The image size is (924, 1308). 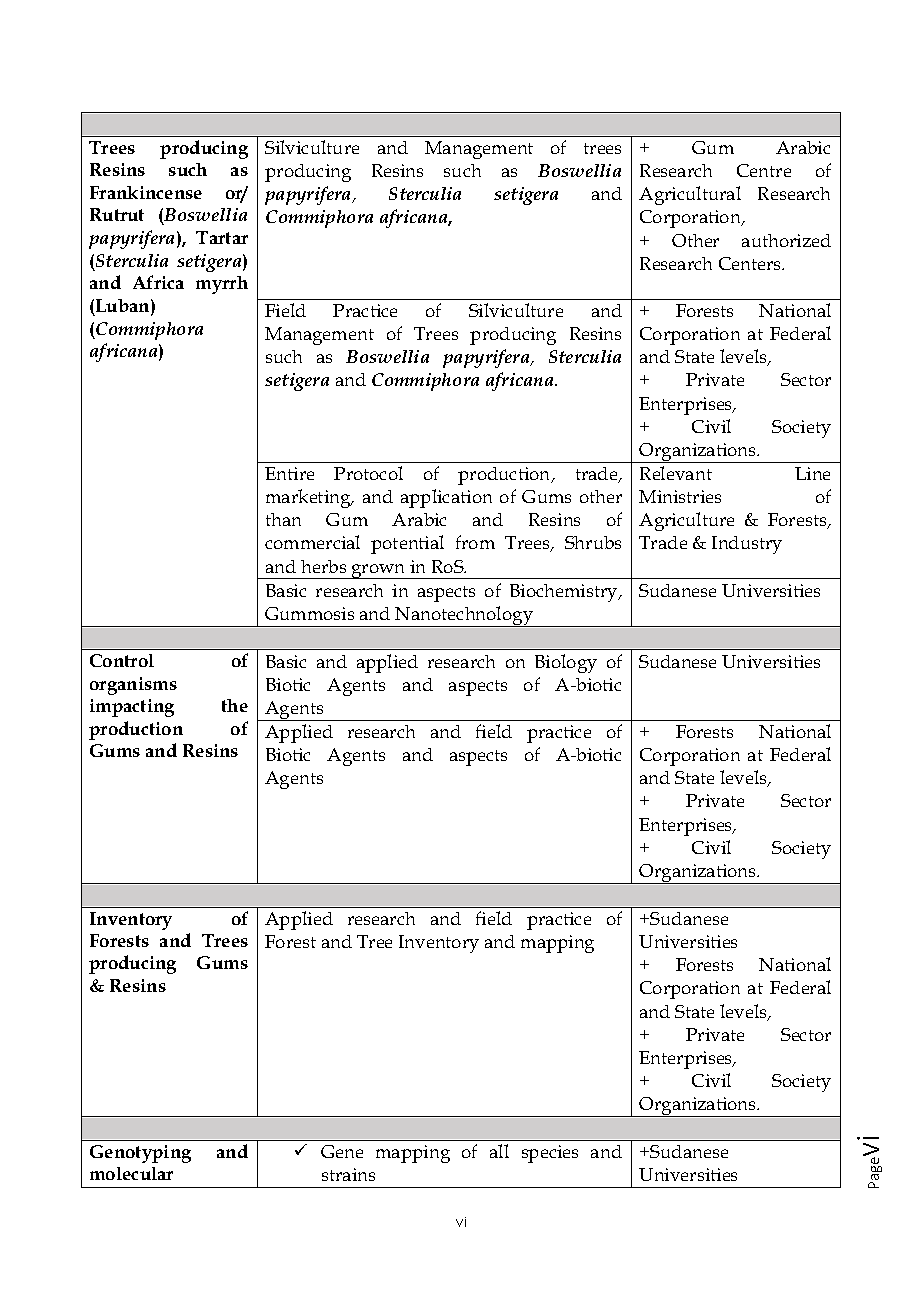 What do you see at coordinates (499, 1151) in the page?
I see `all` at bounding box center [499, 1151].
